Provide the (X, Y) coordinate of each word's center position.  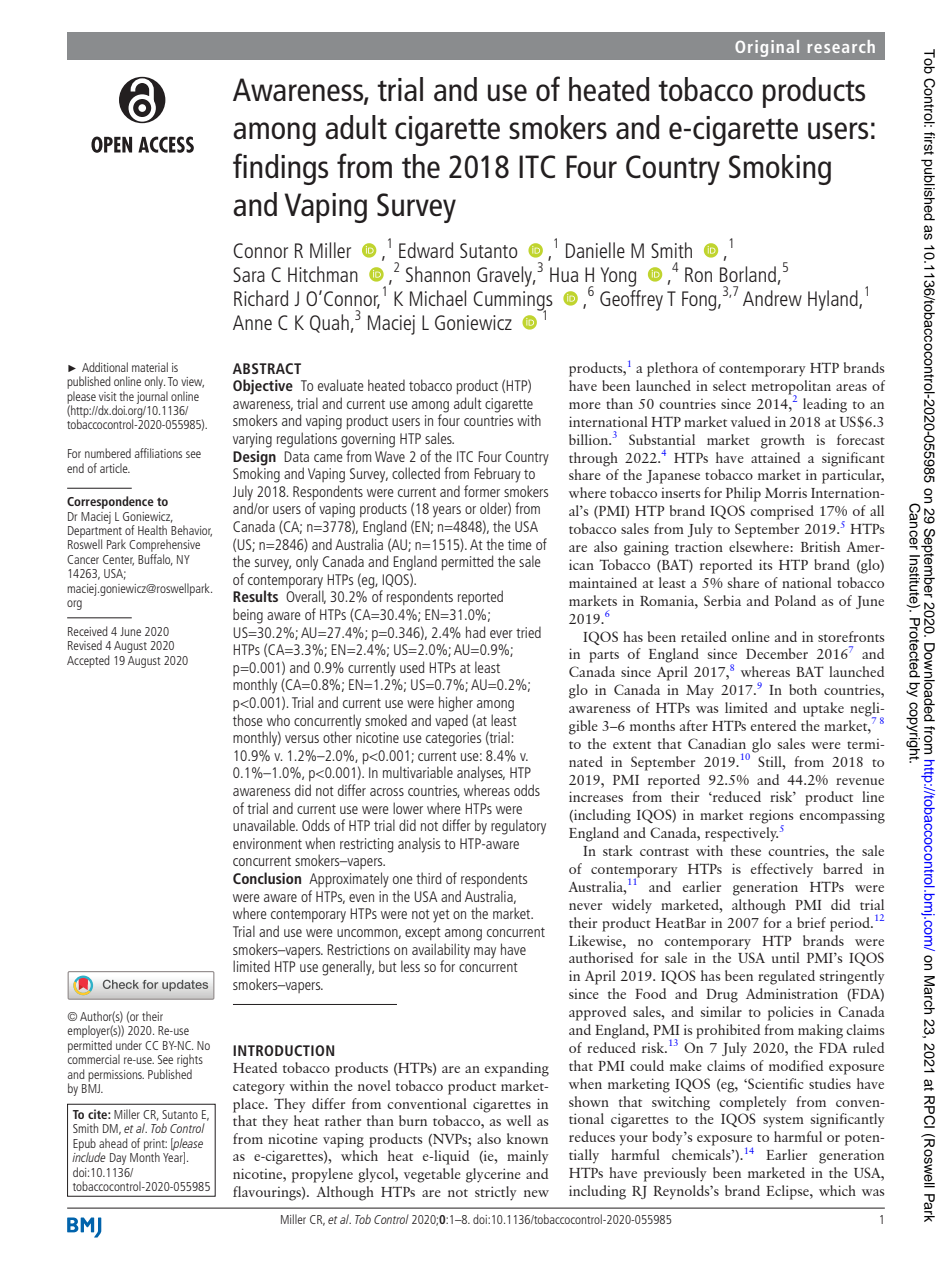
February (497, 475)
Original (767, 48)
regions (771, 817)
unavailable (265, 825)
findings (280, 169)
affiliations (158, 453)
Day (118, 1159)
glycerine (493, 1175)
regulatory (518, 827)
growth (783, 441)
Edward (426, 250)
